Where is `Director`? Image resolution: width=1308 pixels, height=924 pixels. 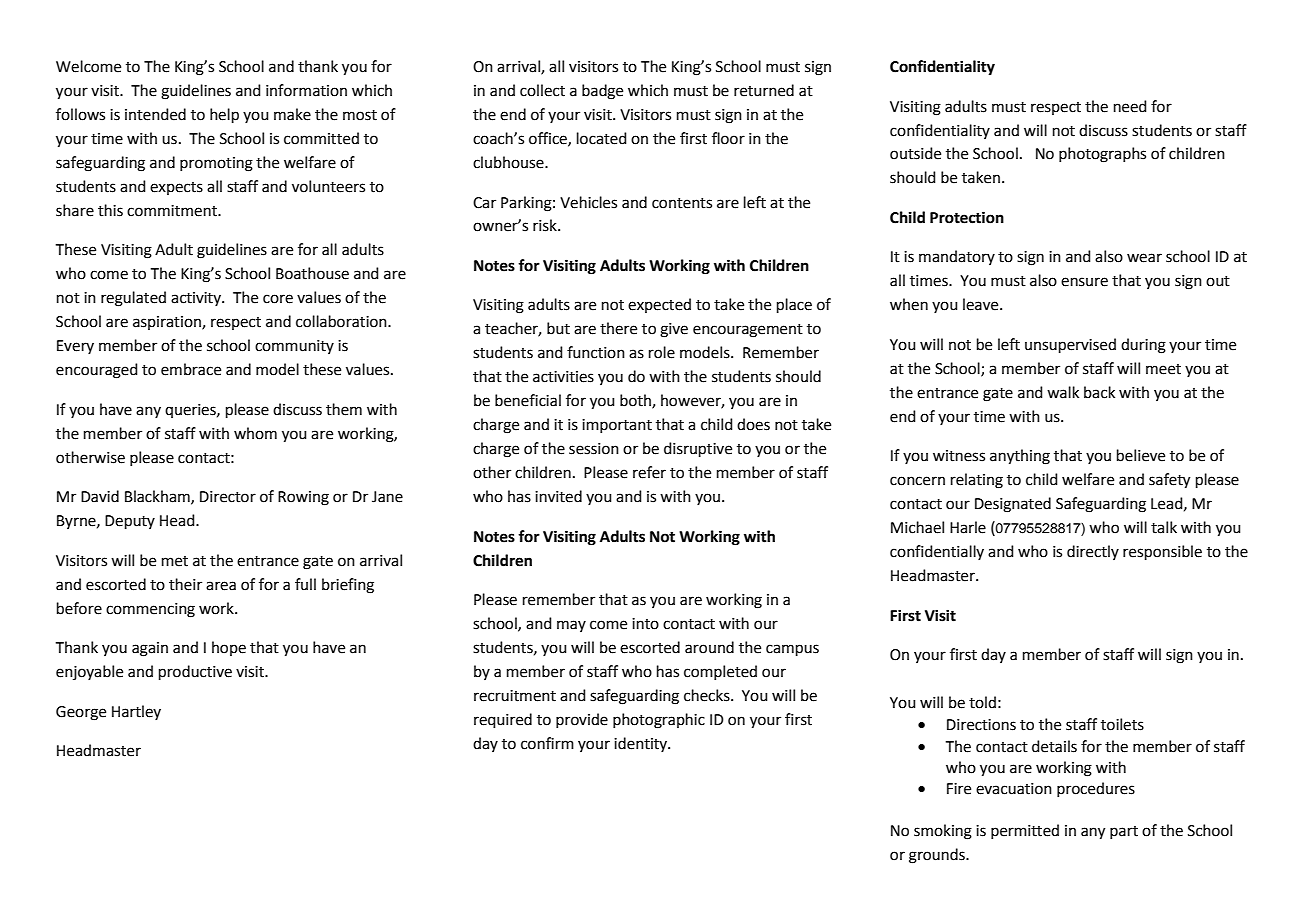 Director is located at coordinates (228, 497).
